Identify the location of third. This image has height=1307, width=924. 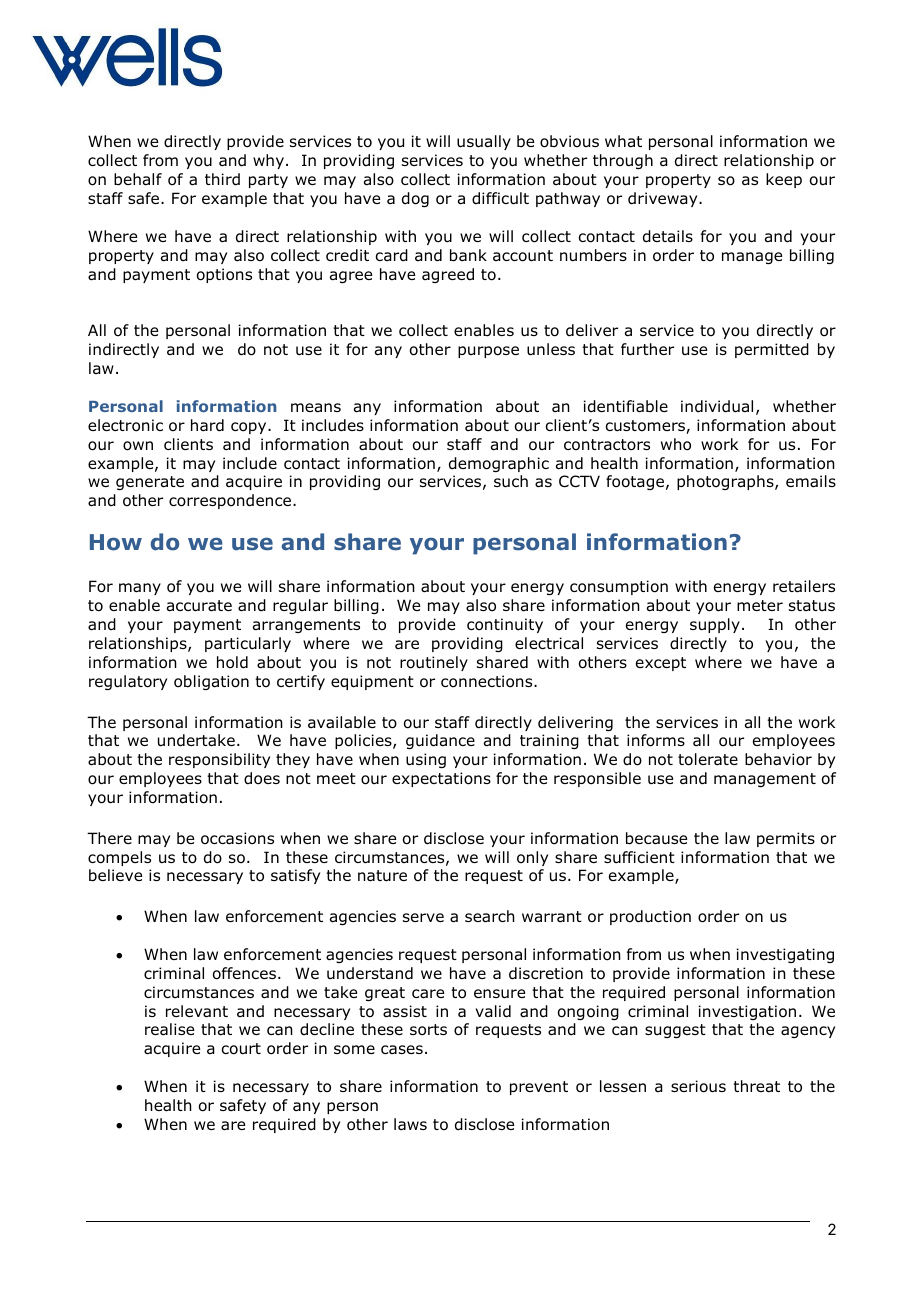
(222, 179).
